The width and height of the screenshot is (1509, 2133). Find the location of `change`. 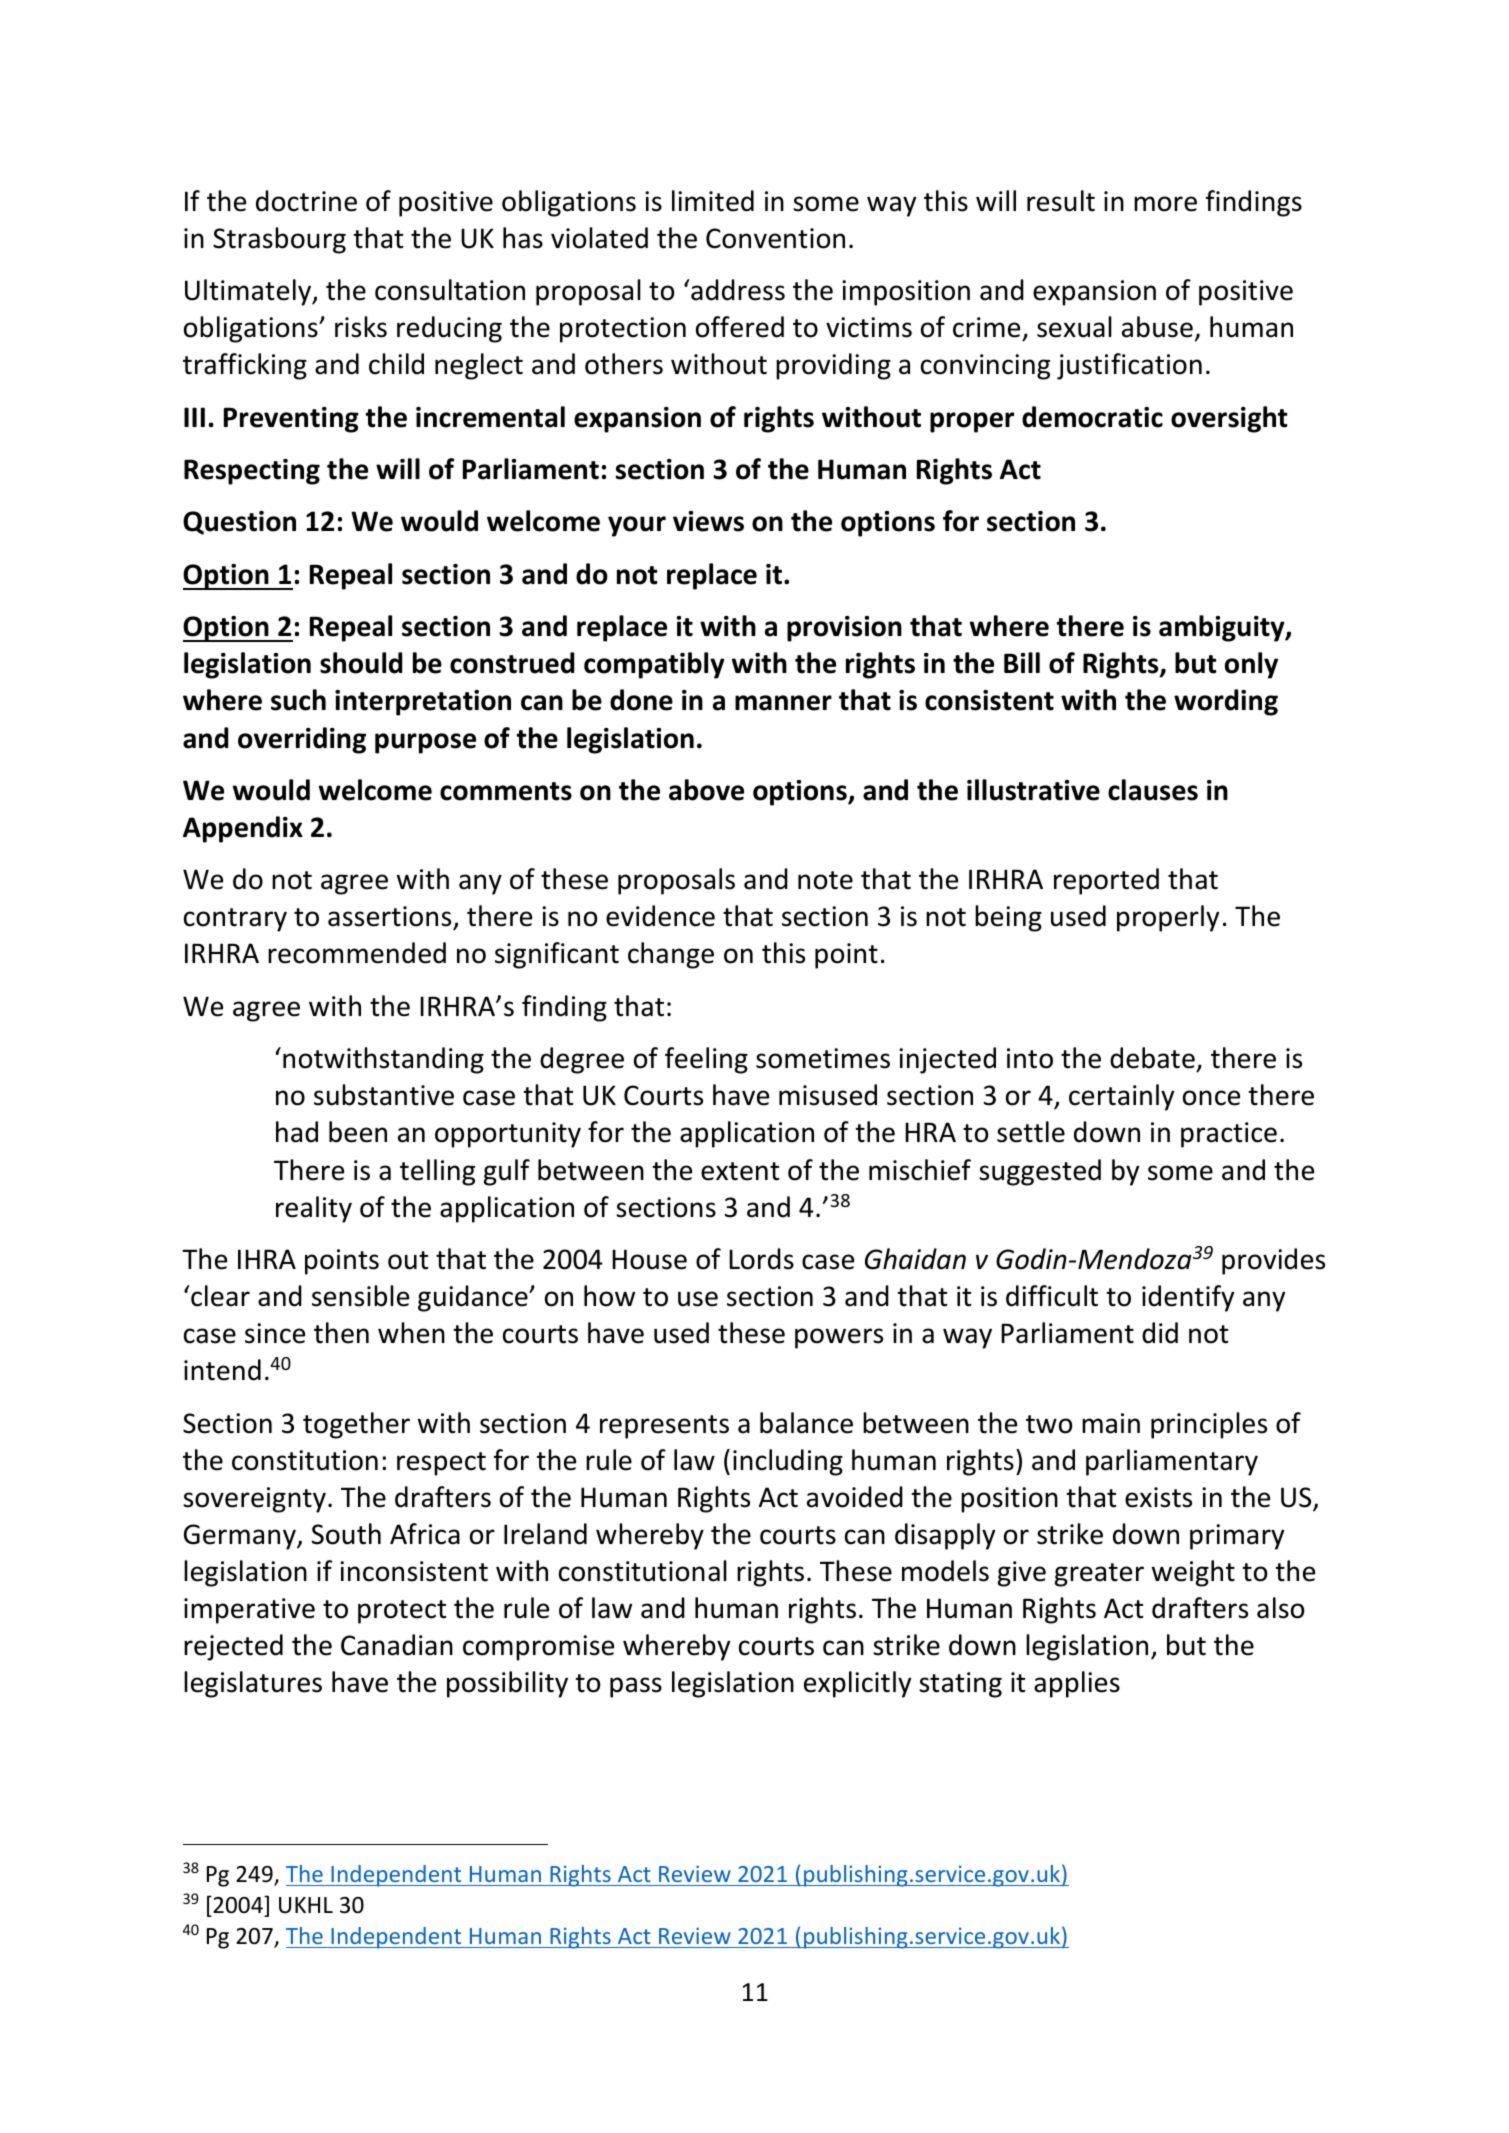

change is located at coordinates (671, 955).
